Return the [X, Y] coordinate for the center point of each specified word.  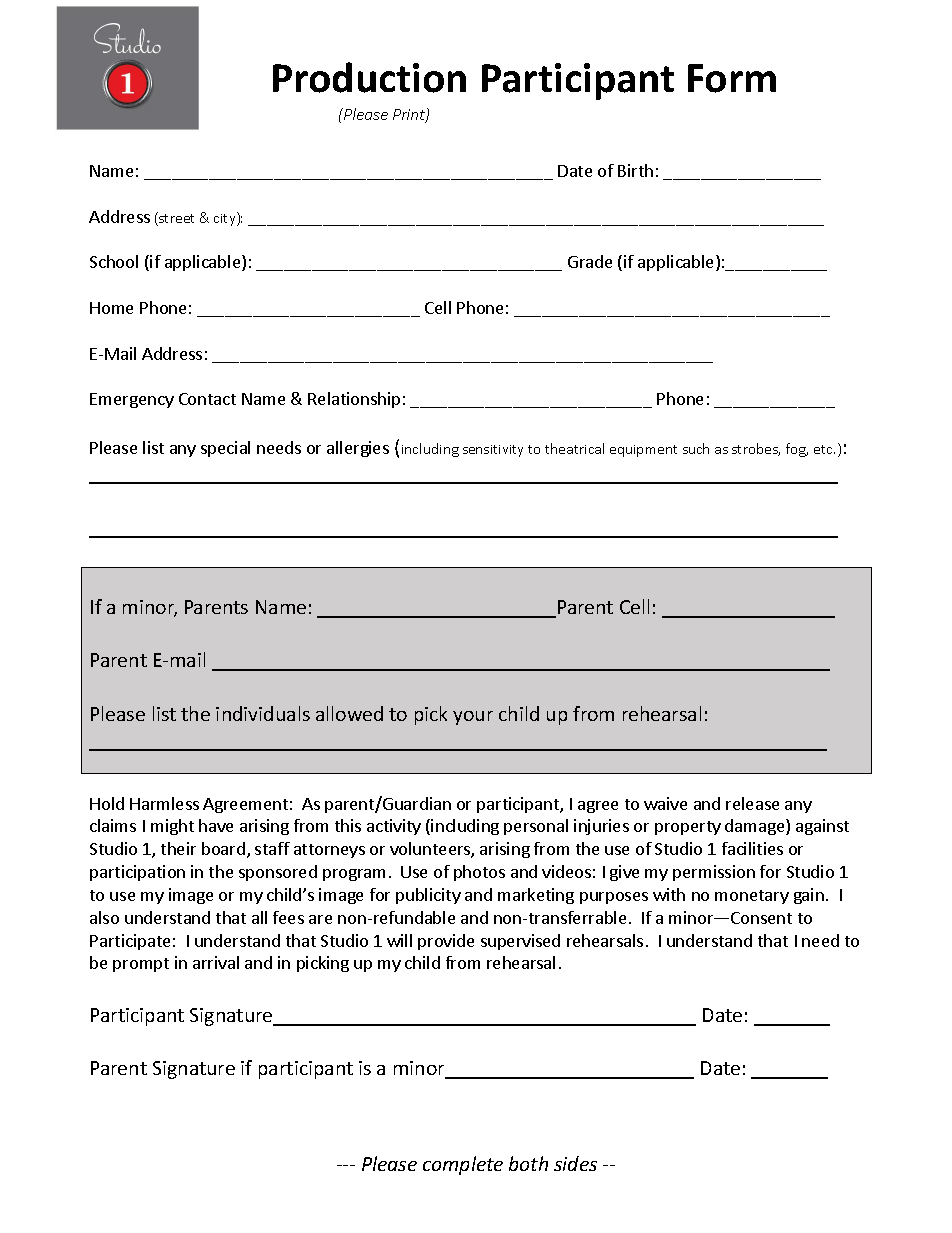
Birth [635, 170]
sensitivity [493, 451]
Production [369, 77]
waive [665, 803]
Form [732, 78]
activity [394, 827]
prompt [141, 965]
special [225, 449]
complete [463, 1165]
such [696, 448]
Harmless [164, 803]
